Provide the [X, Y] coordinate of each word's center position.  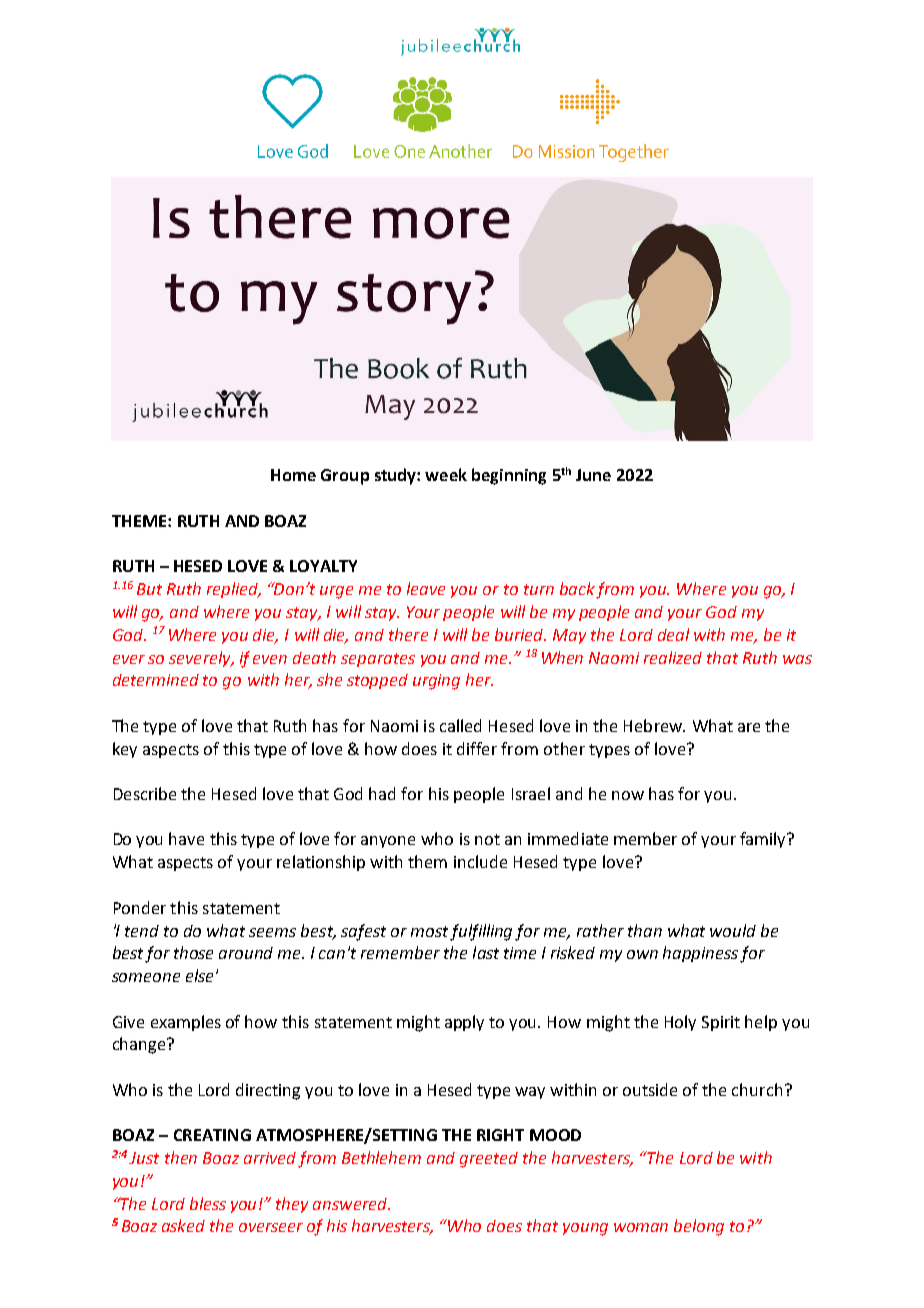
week [446, 474]
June [593, 475]
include [480, 861]
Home [293, 475]
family [764, 840]
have [186, 838]
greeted [489, 1160]
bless [208, 1203]
